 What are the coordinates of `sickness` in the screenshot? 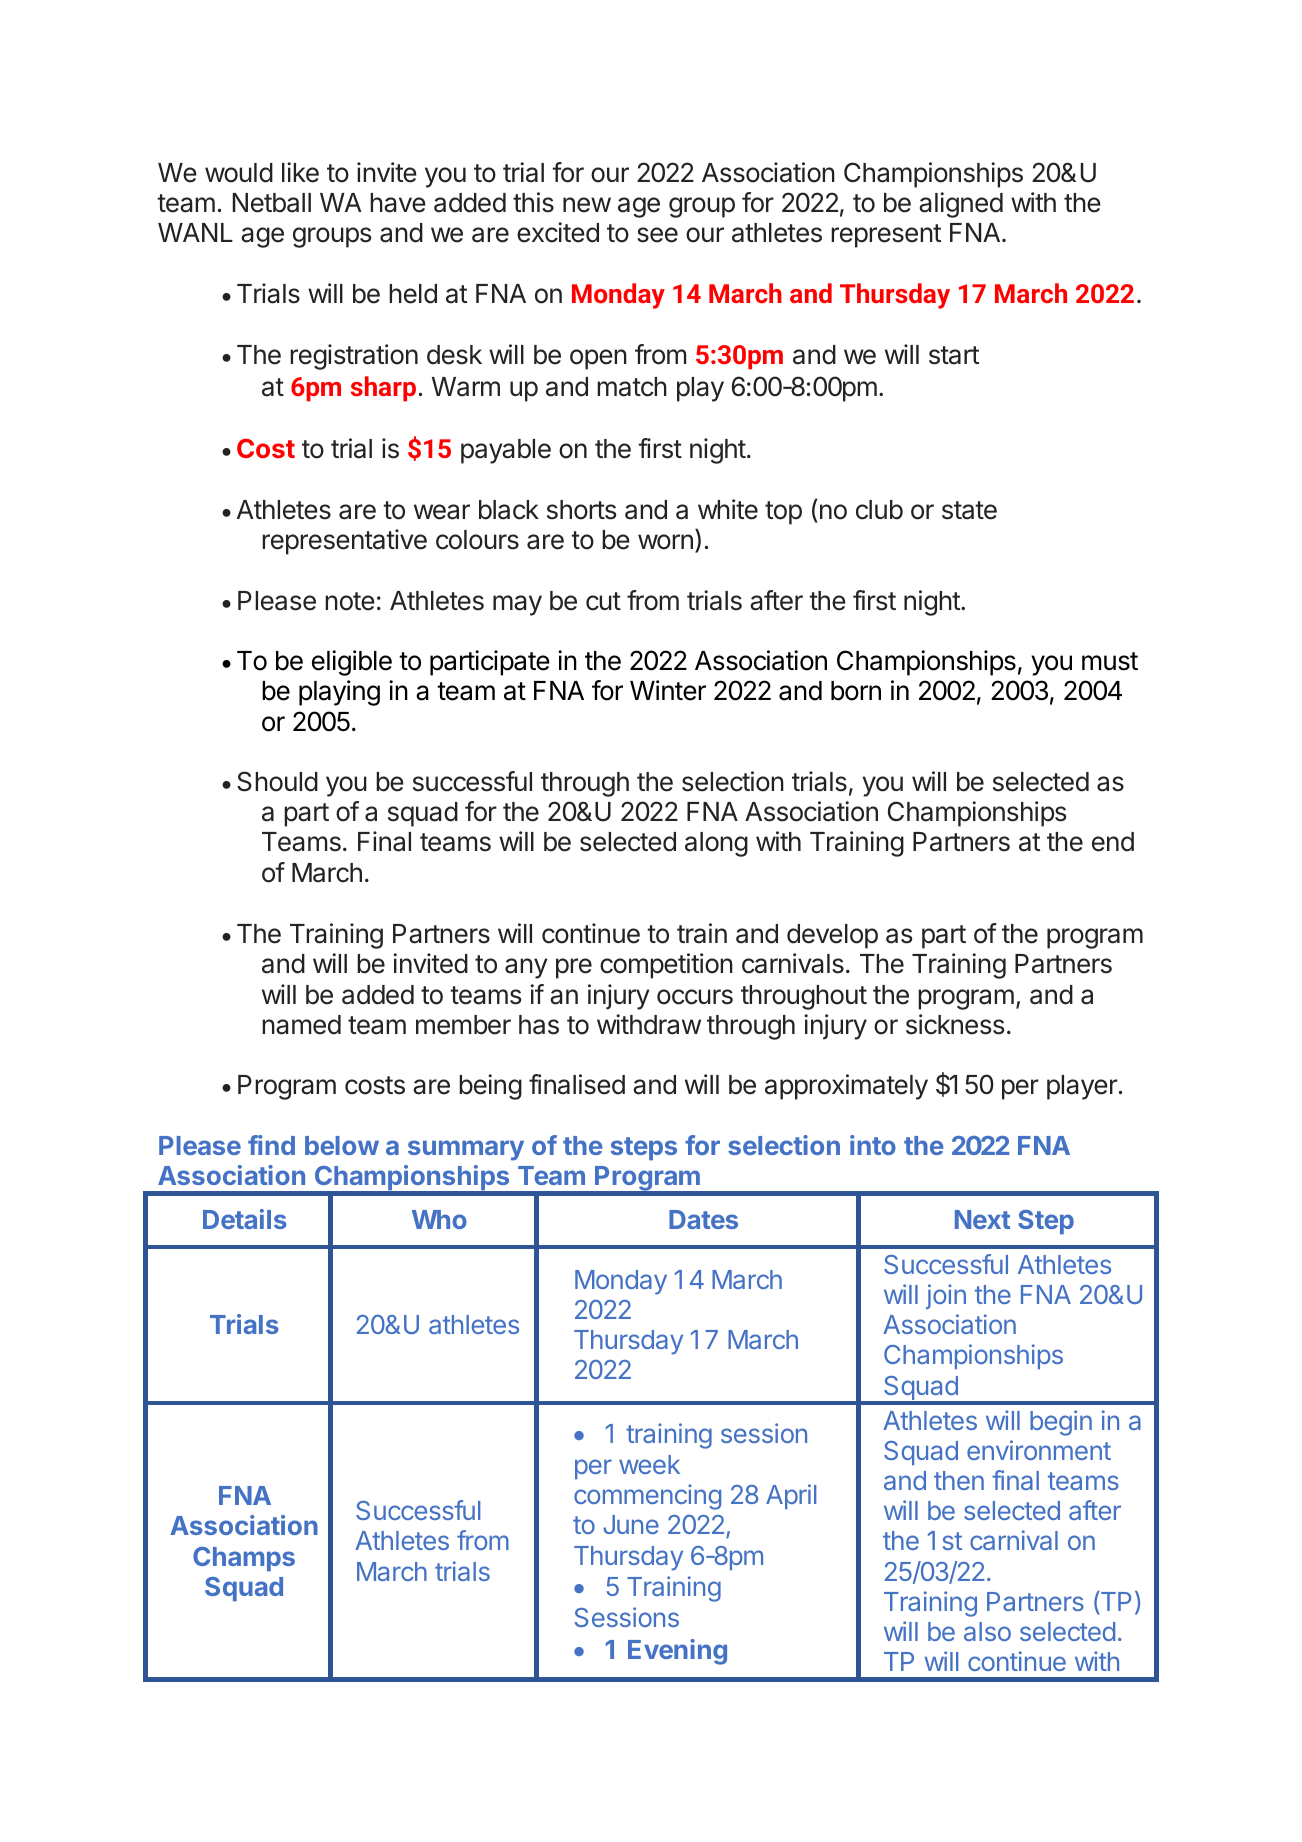 It's located at (955, 1024).
